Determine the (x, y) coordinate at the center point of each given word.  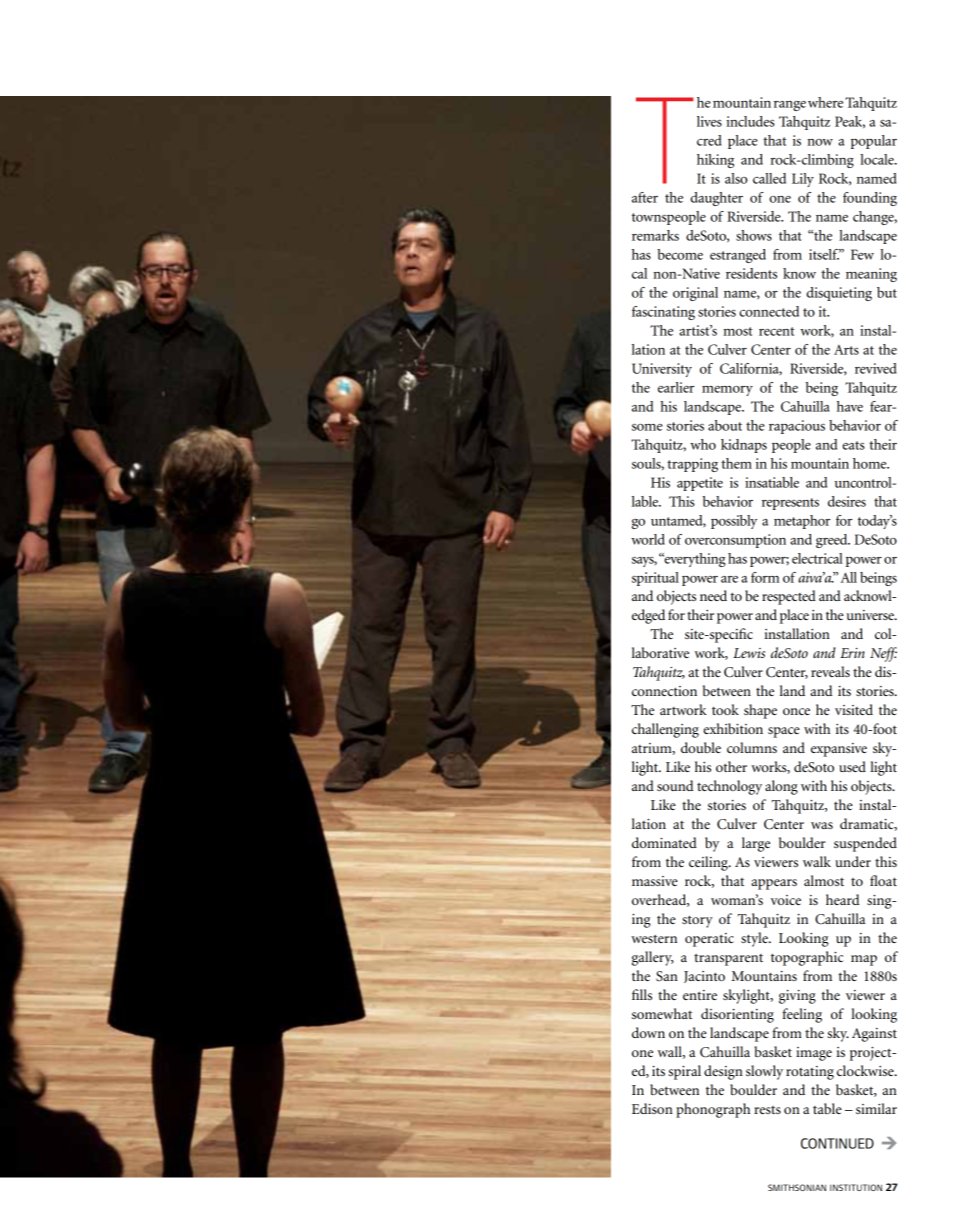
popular (874, 142)
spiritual (655, 579)
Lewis (749, 653)
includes (750, 121)
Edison (652, 1108)
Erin (852, 653)
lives (709, 121)
